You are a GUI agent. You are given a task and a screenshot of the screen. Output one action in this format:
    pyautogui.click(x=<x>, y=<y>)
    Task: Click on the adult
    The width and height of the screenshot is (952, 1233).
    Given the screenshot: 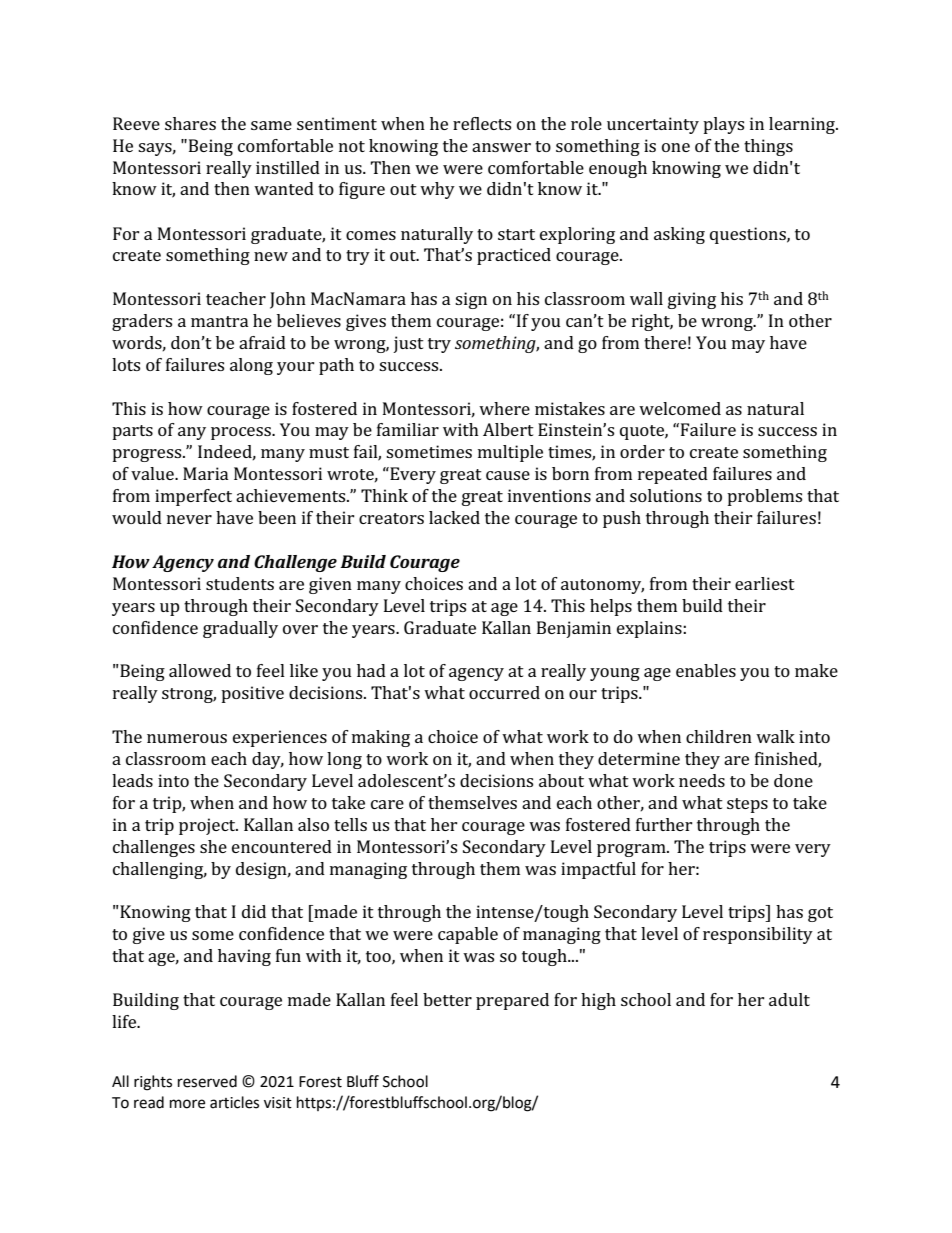 What is the action you would take?
    pyautogui.click(x=789, y=999)
